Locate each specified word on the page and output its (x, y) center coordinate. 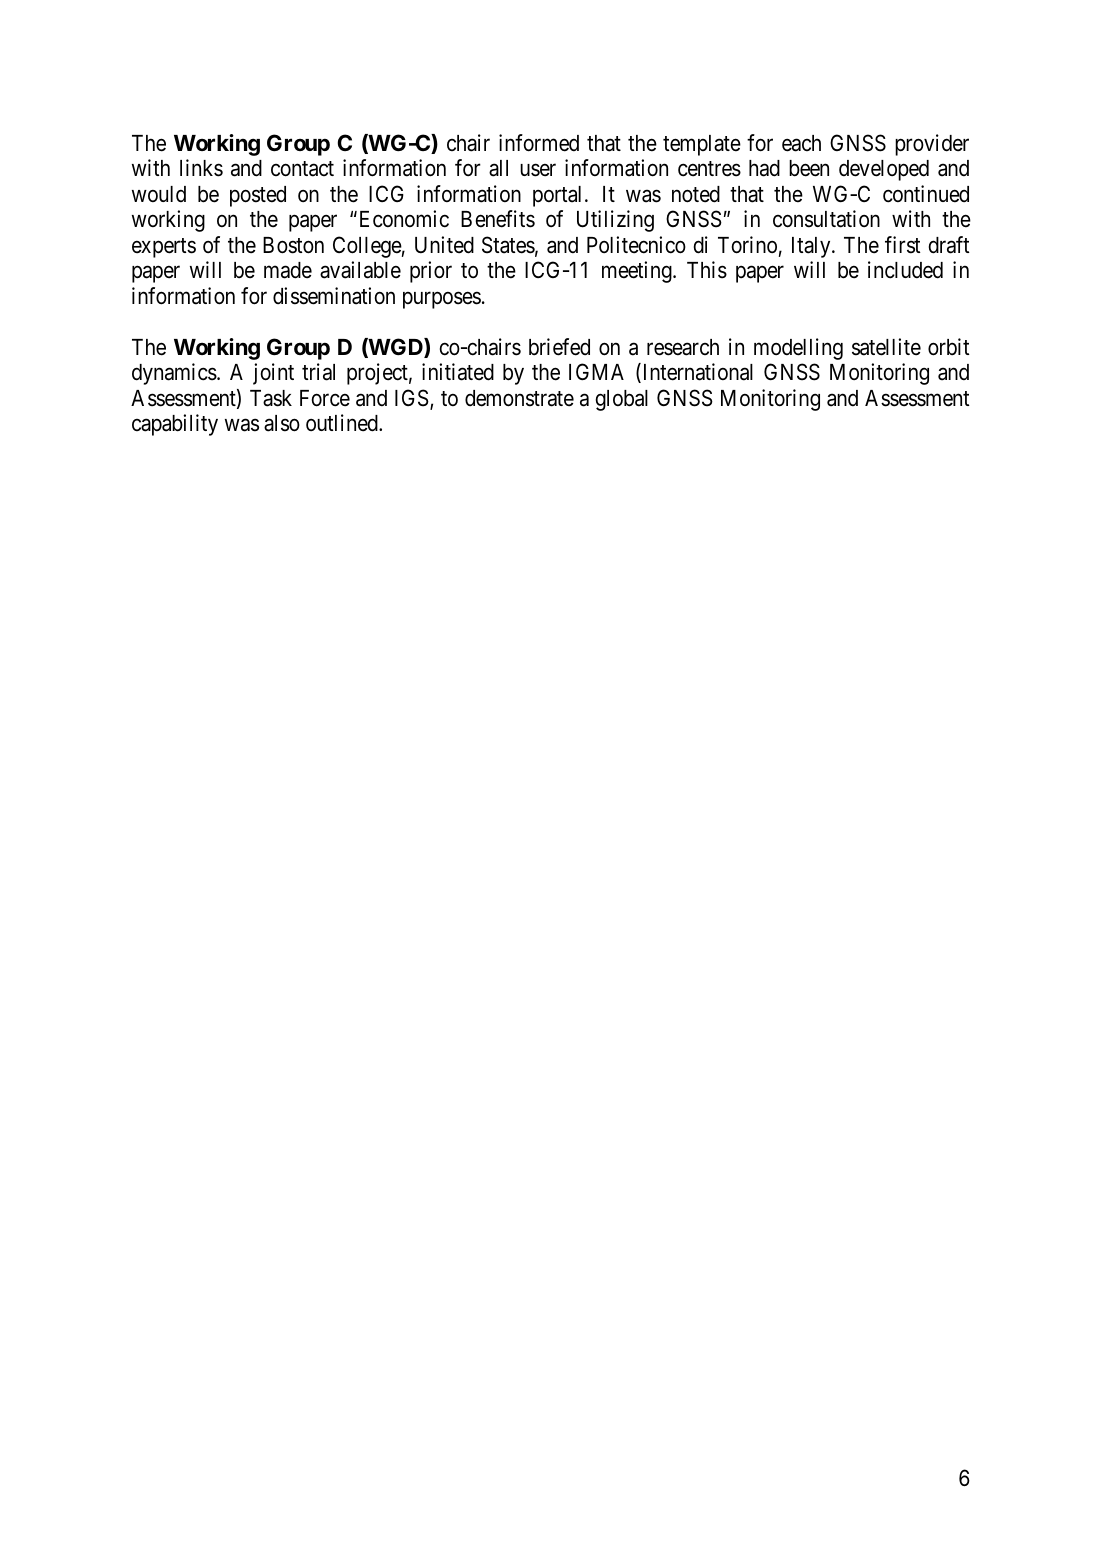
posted (258, 196)
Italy (812, 247)
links (201, 168)
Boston (293, 245)
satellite (886, 347)
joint (273, 374)
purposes (442, 300)
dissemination (334, 296)
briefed (559, 347)
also (282, 423)
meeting (638, 272)
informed (539, 143)
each (801, 143)
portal (559, 196)
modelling (798, 349)
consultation (826, 219)
